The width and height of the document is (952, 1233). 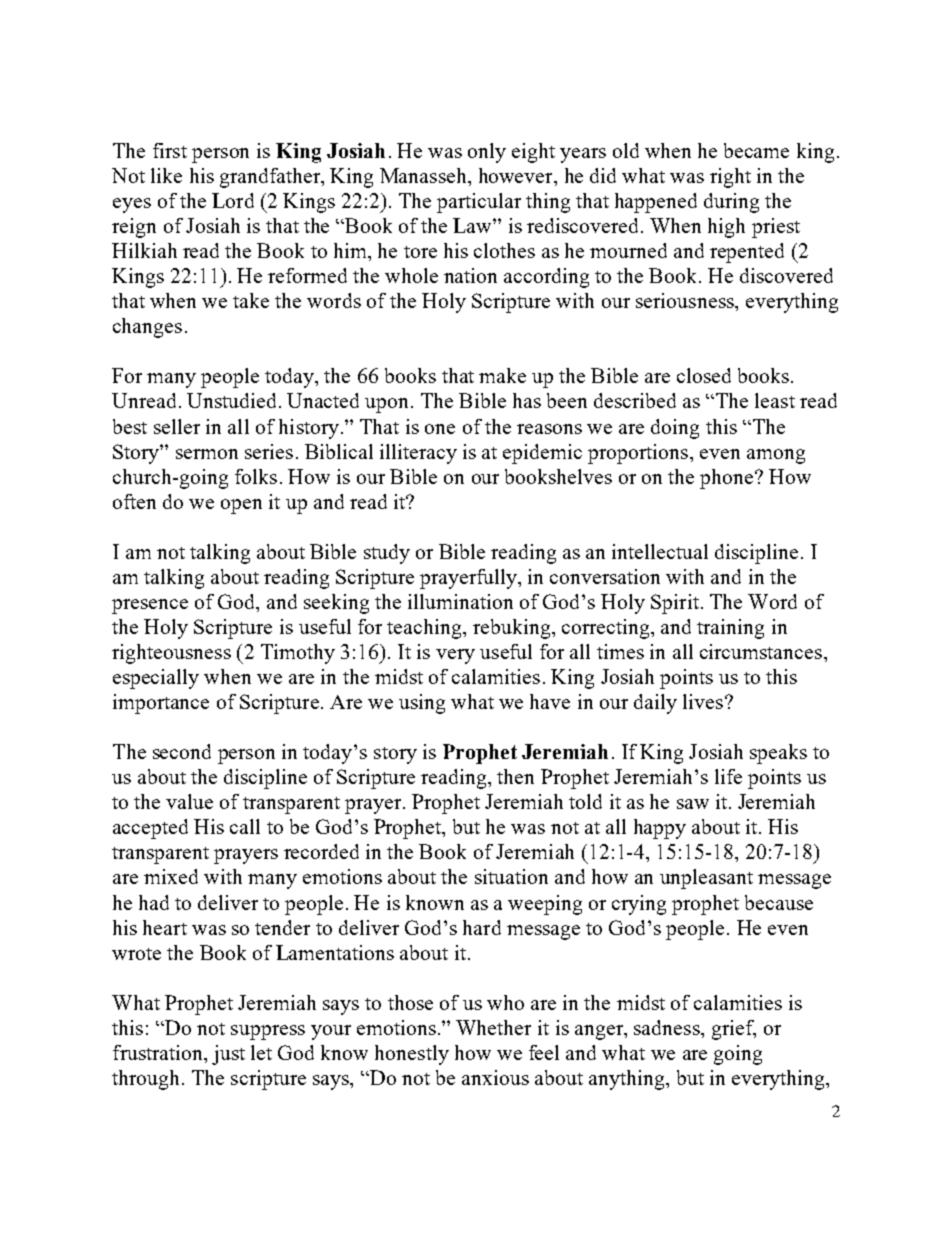 What do you see at coordinates (412, 1055) in the document?
I see `honestly` at bounding box center [412, 1055].
